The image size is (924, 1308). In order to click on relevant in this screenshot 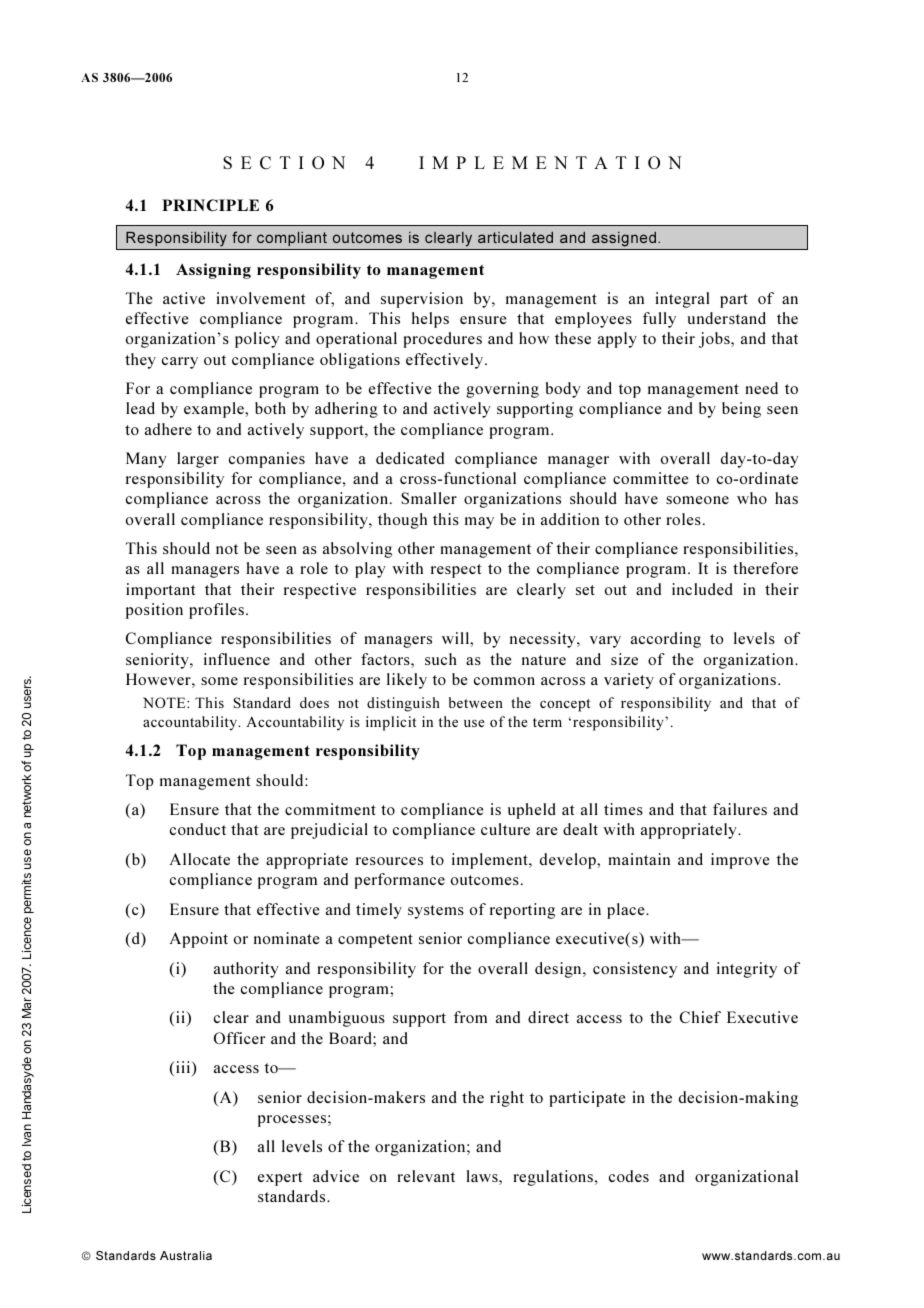, I will do `click(426, 1176)`.
